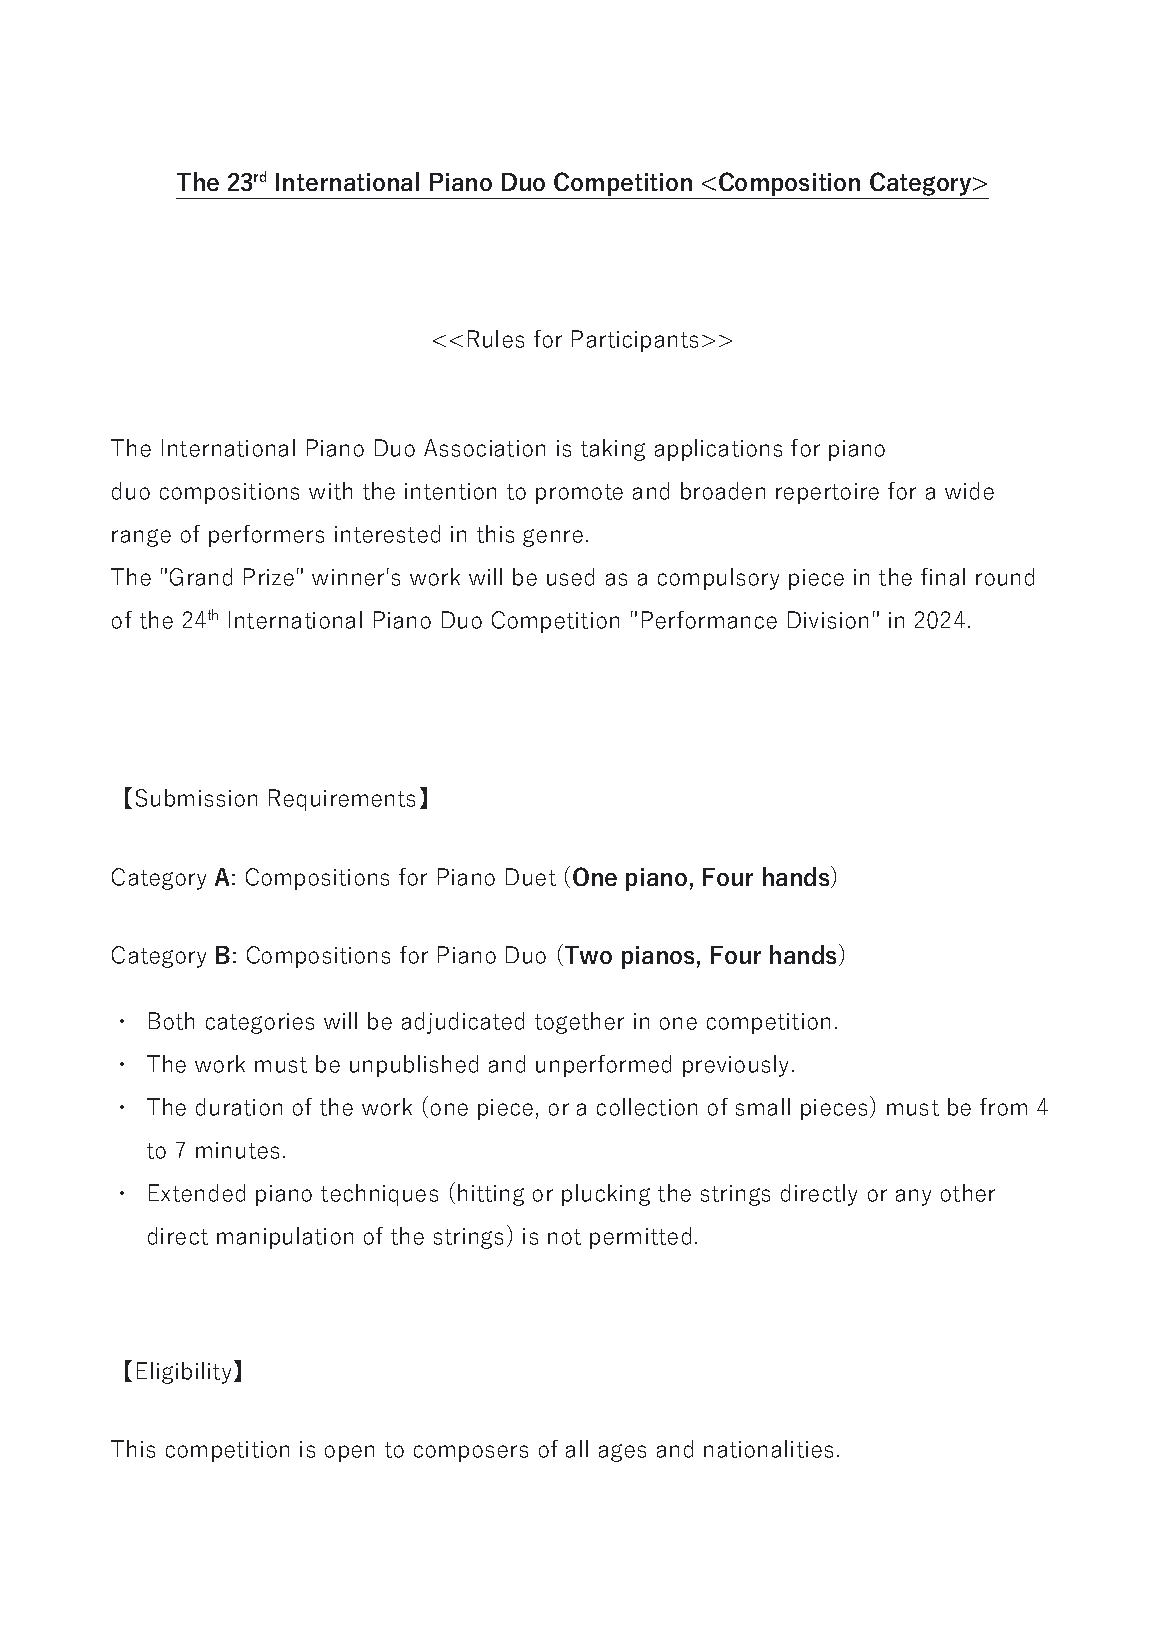  I want to click on categories, so click(260, 1023).
